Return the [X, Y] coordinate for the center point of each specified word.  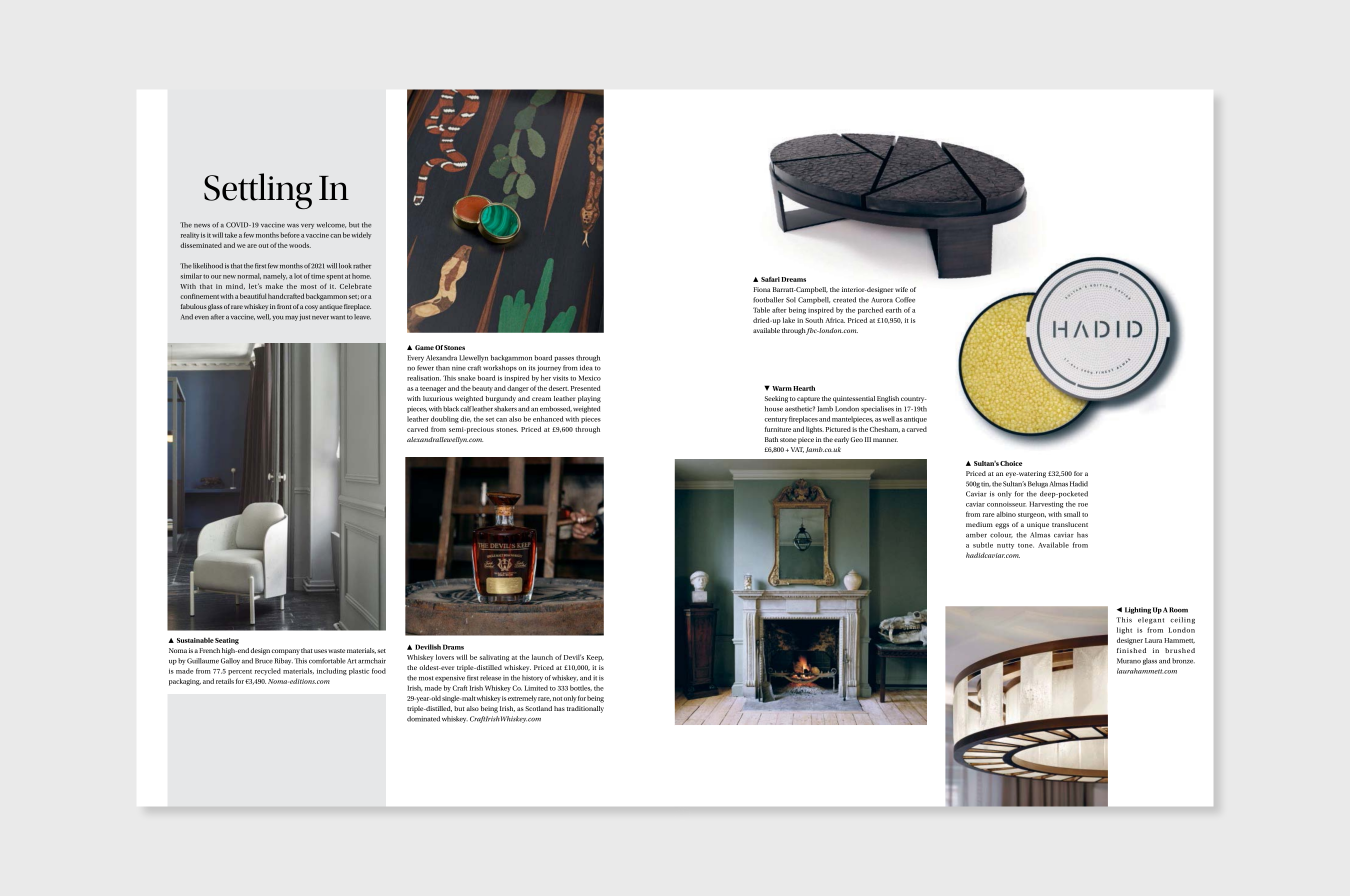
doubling [445, 419]
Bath [771, 439]
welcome [331, 225]
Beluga [1038, 484]
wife [901, 289]
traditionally [585, 709]
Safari [770, 279]
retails [225, 681]
